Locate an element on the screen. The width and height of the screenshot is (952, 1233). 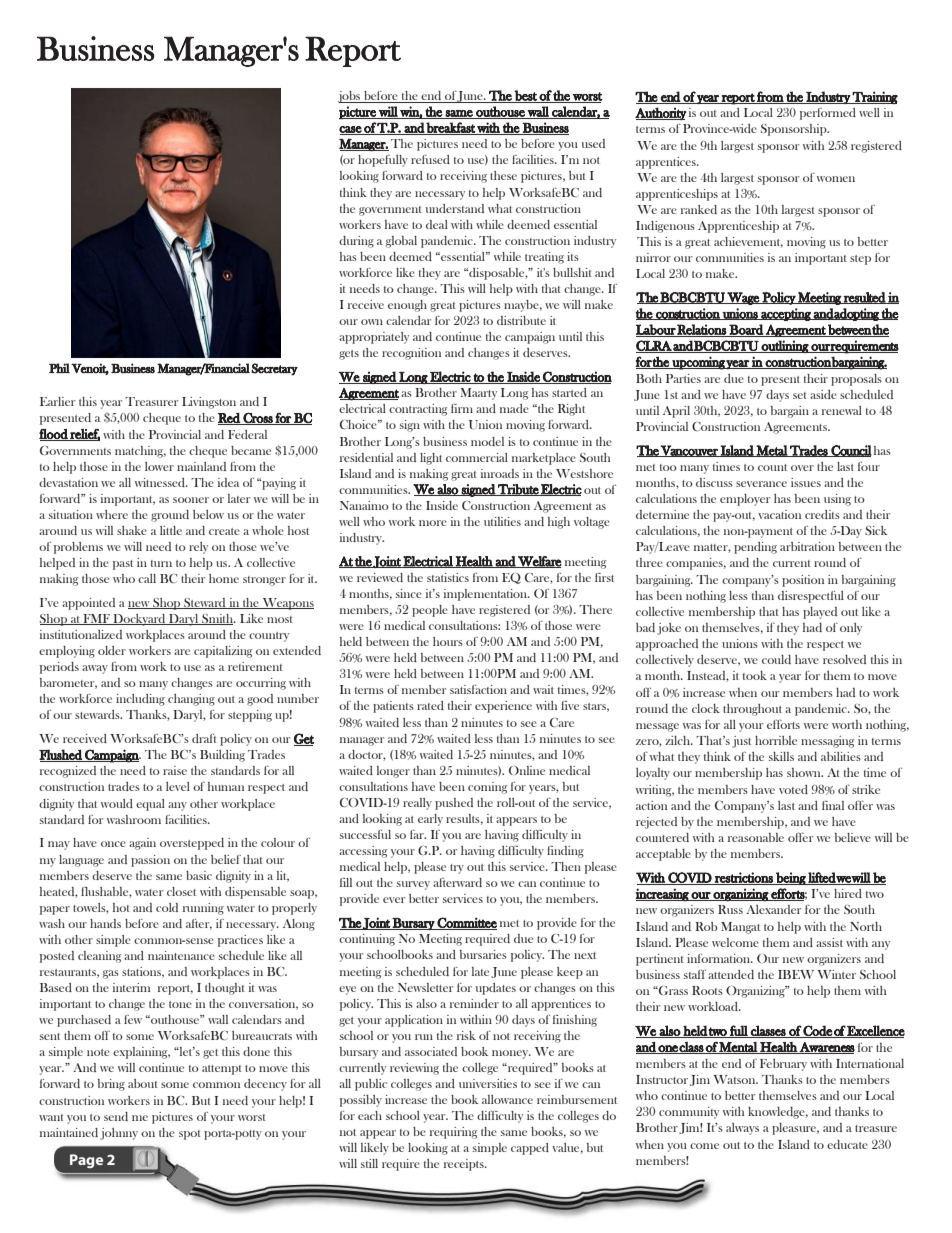
breakfast is located at coordinates (451, 128).
